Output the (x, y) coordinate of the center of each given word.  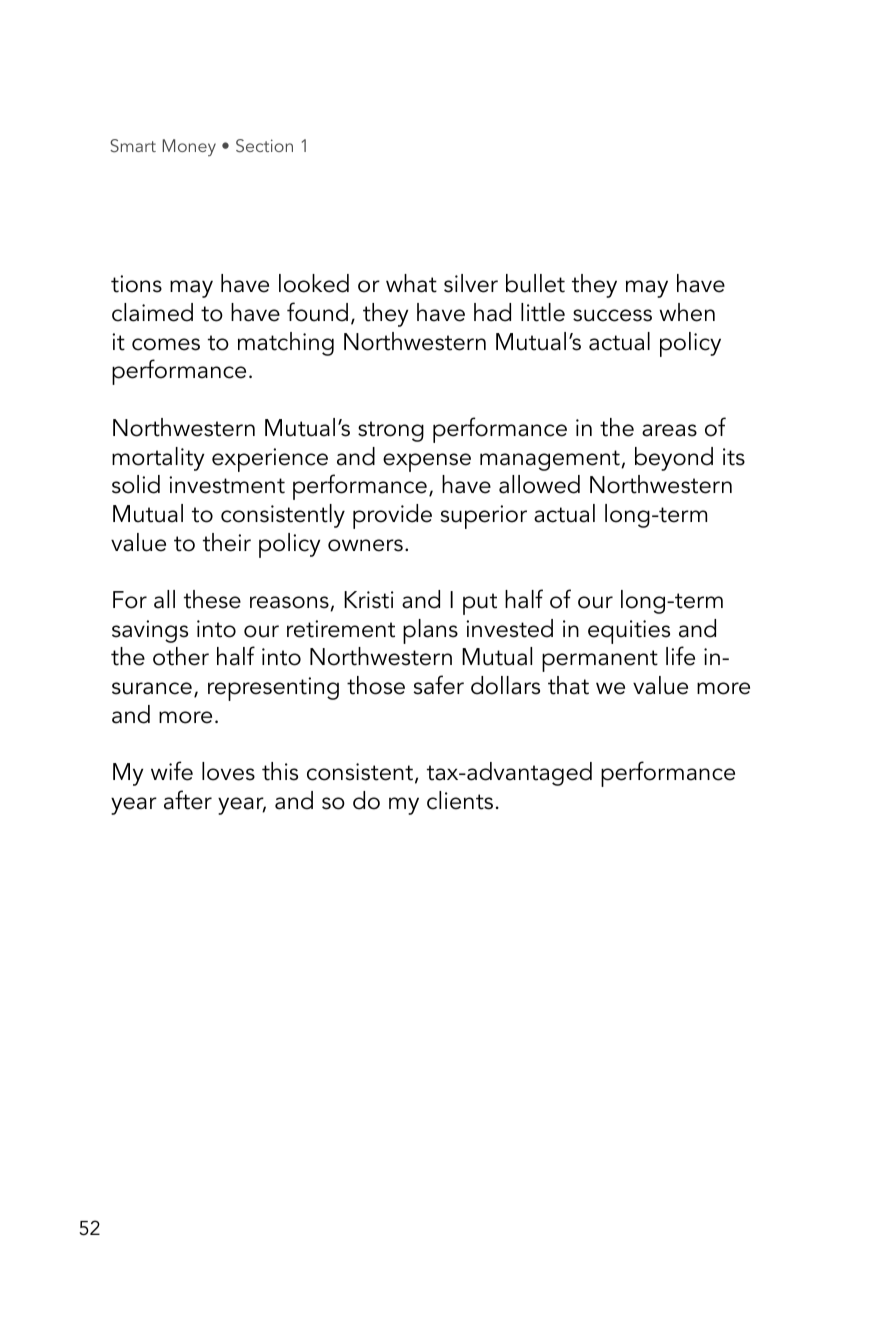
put (480, 604)
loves (228, 771)
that (568, 685)
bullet (535, 283)
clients (460, 800)
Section (264, 146)
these (212, 599)
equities (629, 632)
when (687, 312)
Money (189, 147)
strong (391, 431)
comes (166, 344)
